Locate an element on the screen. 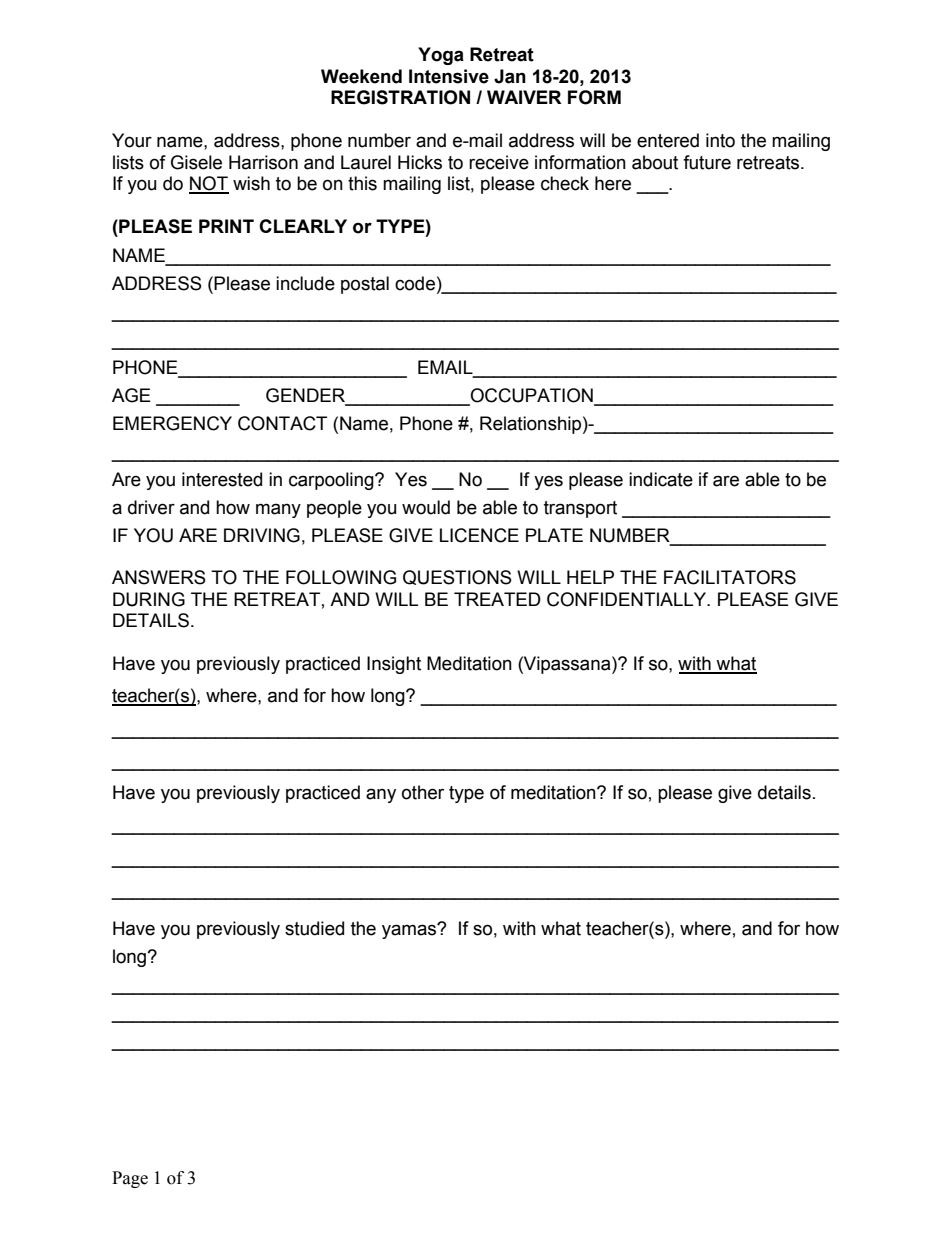 This screenshot has width=952, height=1233. CONFIDENTIALLY is located at coordinates (628, 599).
